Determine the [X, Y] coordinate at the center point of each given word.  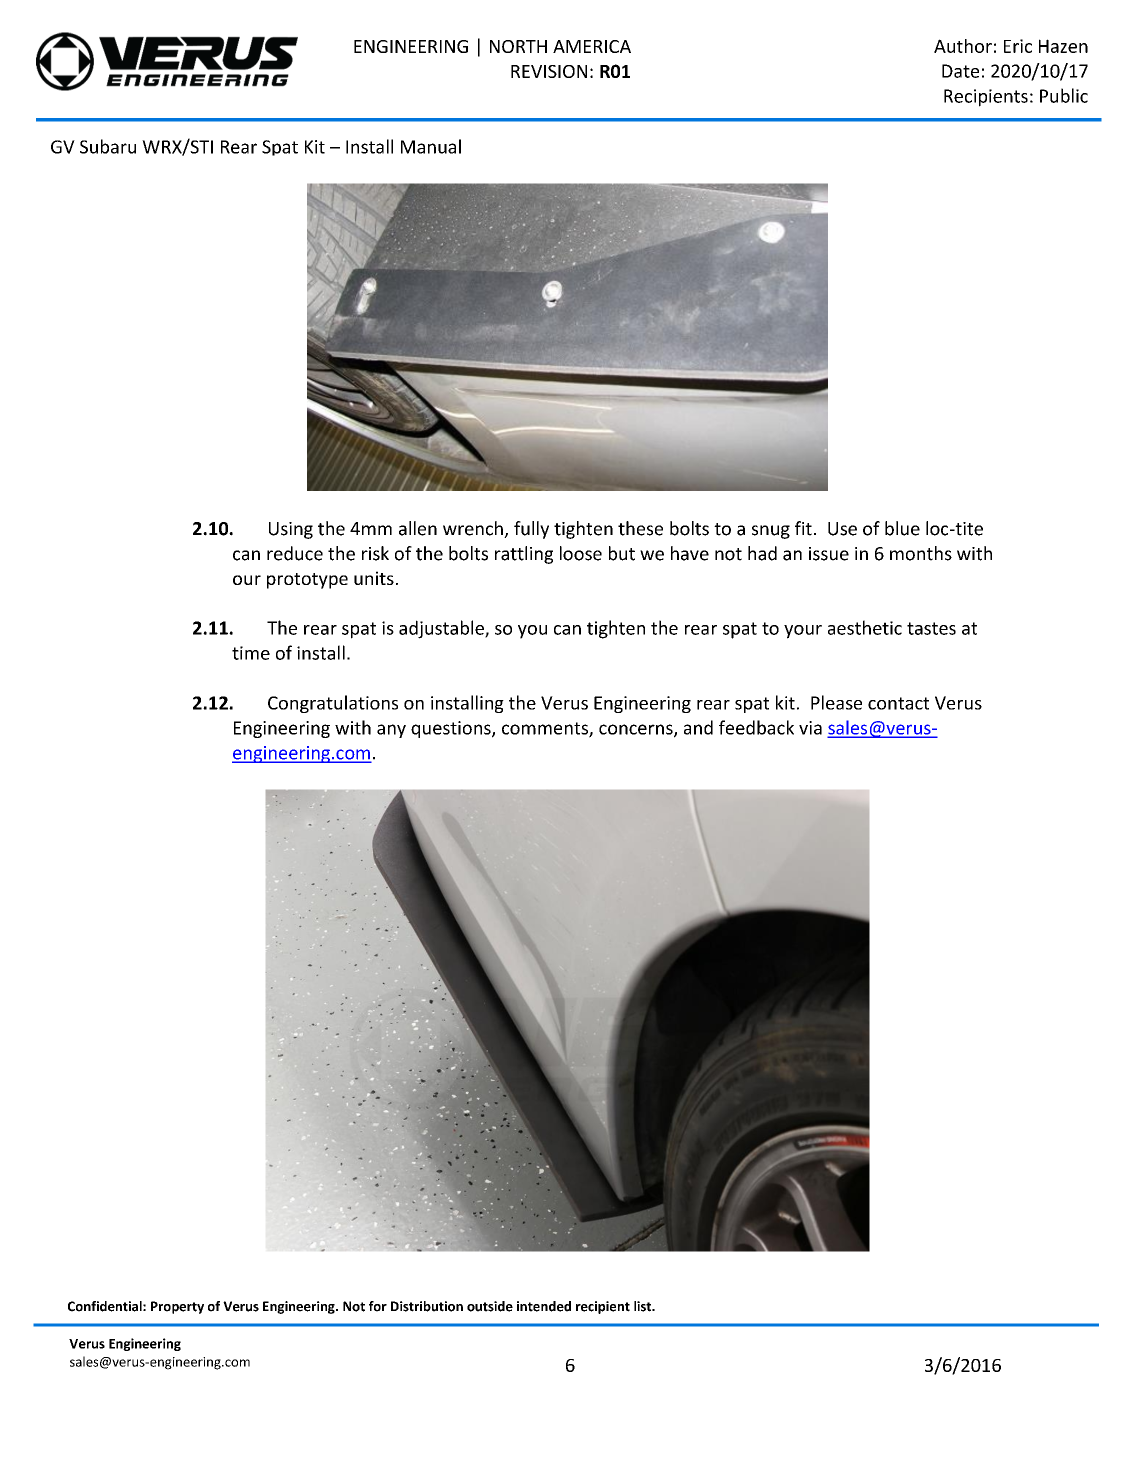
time [251, 653]
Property [177, 1307]
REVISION [549, 71]
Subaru [108, 146]
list [644, 1306]
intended [544, 1306]
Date [960, 71]
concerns [637, 730]
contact [898, 703]
